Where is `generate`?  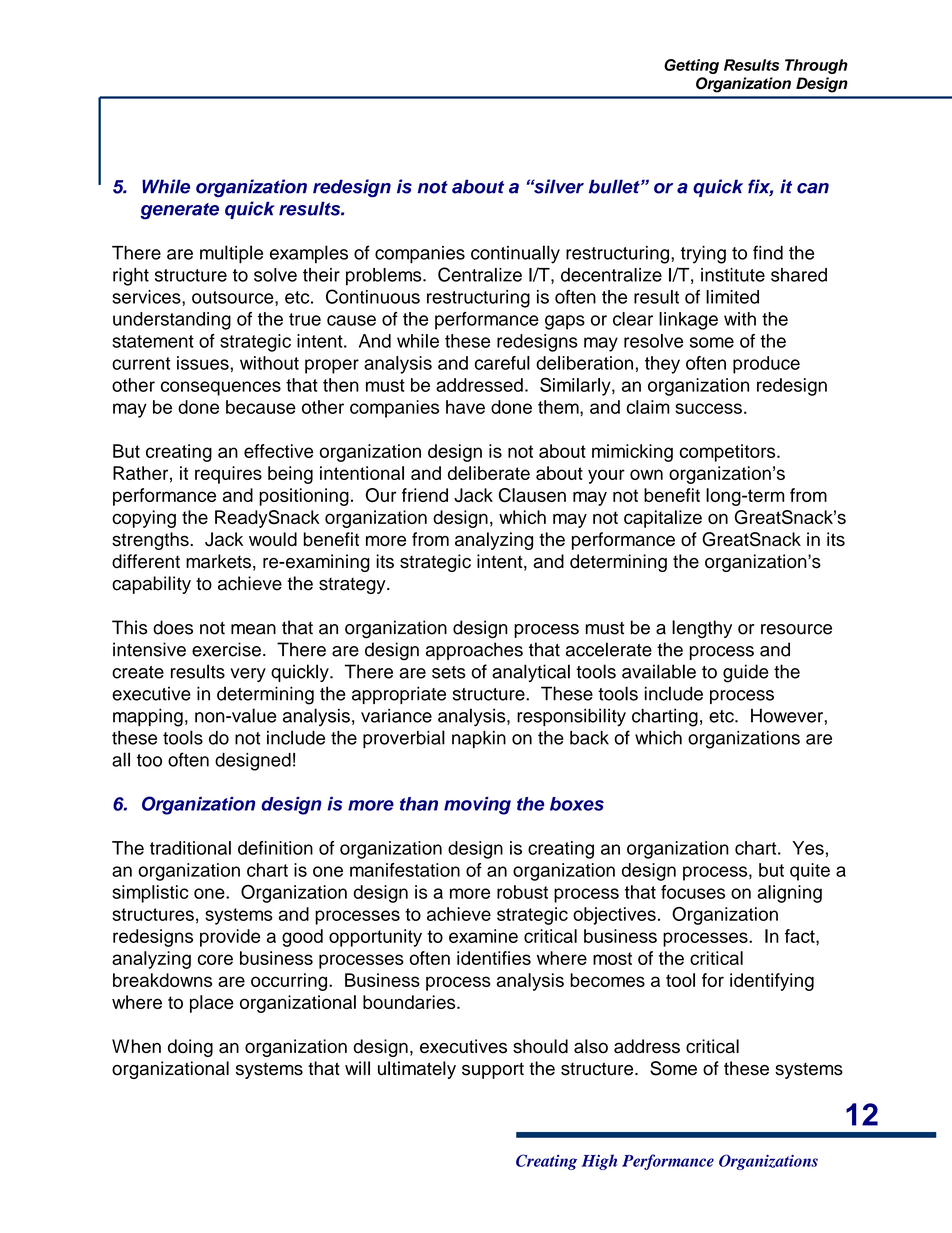 generate is located at coordinates (179, 211).
